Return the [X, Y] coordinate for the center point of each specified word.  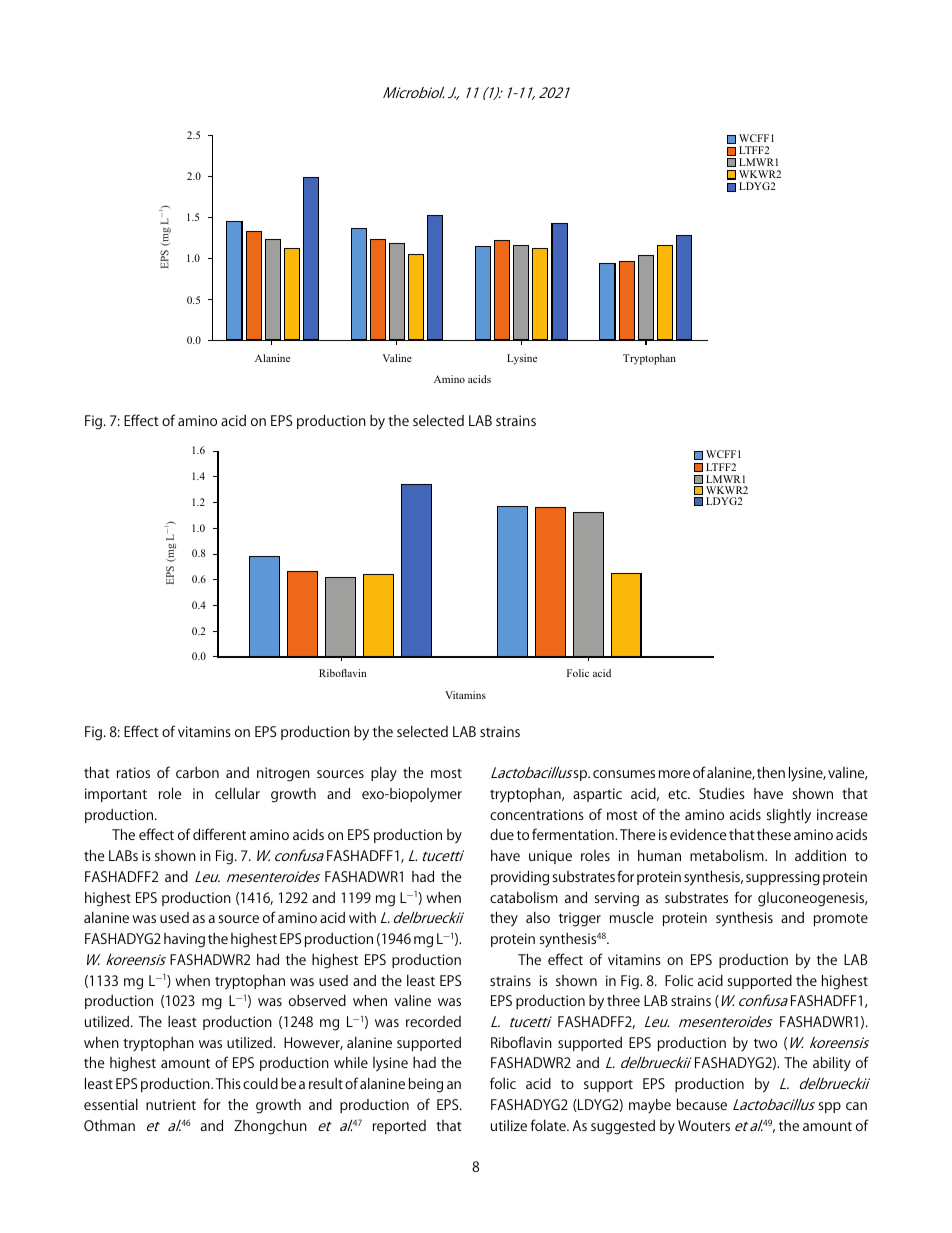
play [384, 774]
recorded [433, 1021]
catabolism [524, 897]
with [362, 917]
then [771, 772]
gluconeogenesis [812, 899]
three [623, 1000]
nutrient [171, 1104]
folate [549, 1125]
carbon [197, 772]
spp [829, 1107]
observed [317, 1000]
